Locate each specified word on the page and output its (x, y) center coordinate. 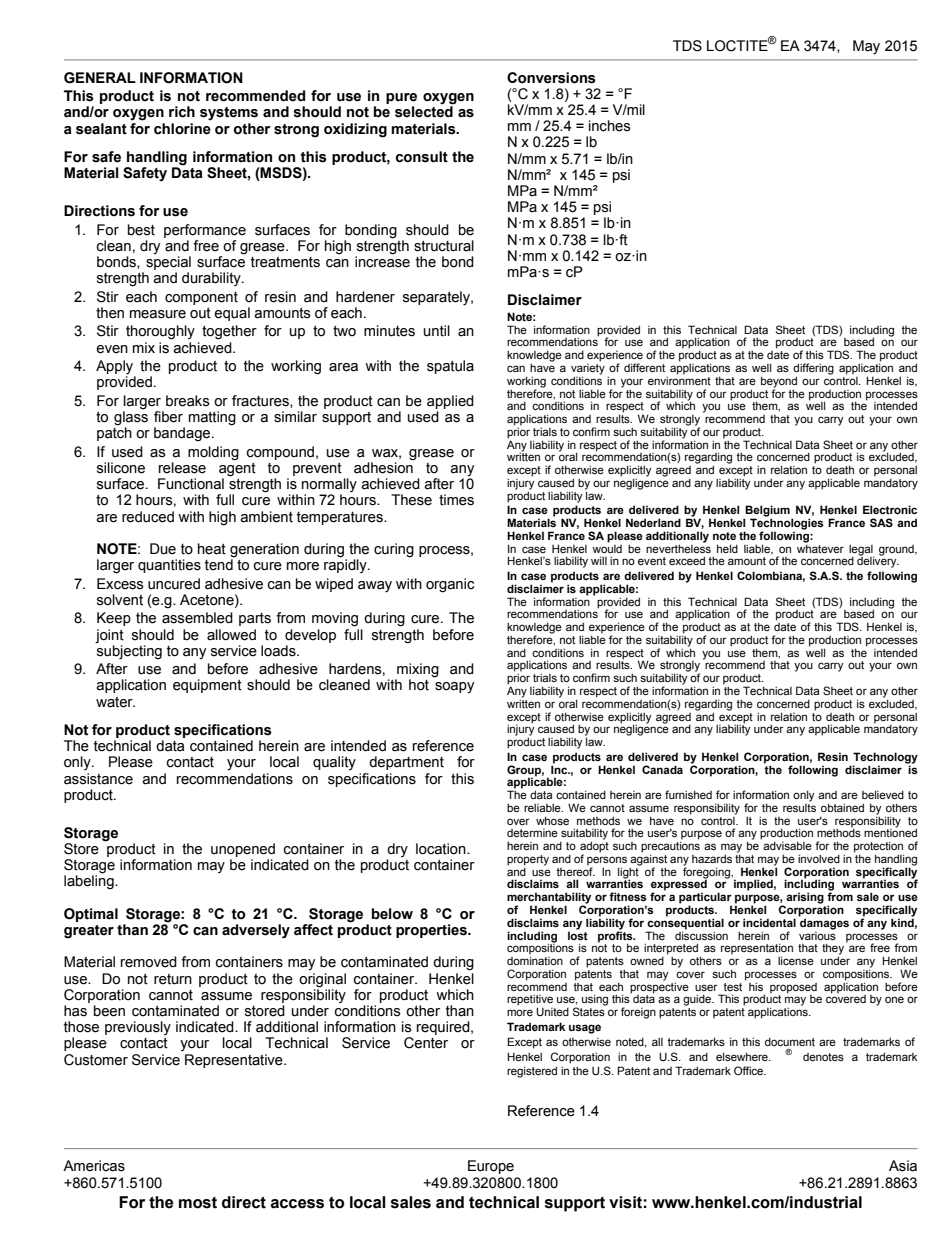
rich (182, 112)
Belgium (767, 512)
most (198, 1203)
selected (424, 111)
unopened (243, 850)
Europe (491, 1167)
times (456, 500)
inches (610, 126)
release (182, 468)
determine (532, 833)
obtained (842, 807)
